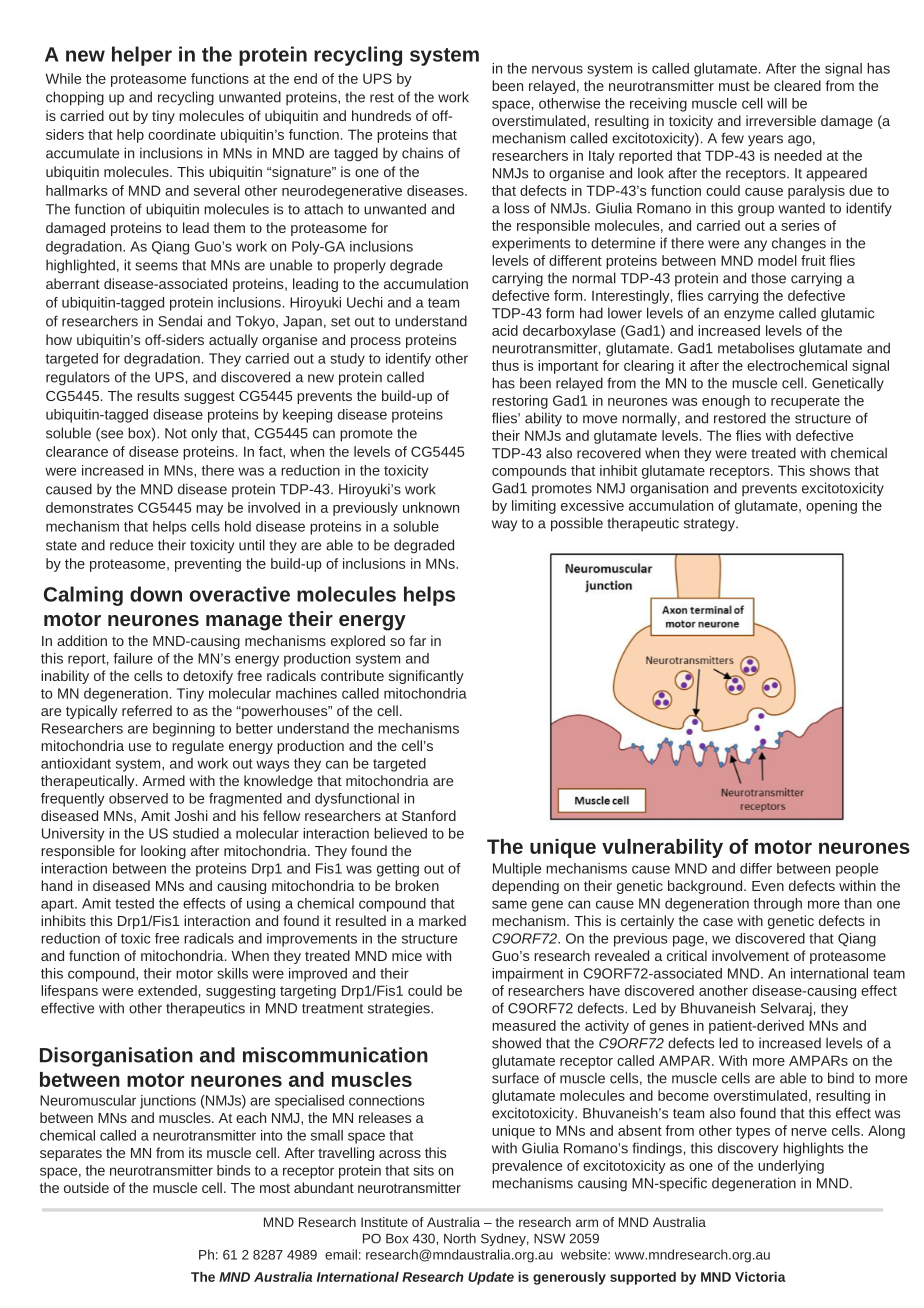  I want to click on coordinate, so click(182, 134).
